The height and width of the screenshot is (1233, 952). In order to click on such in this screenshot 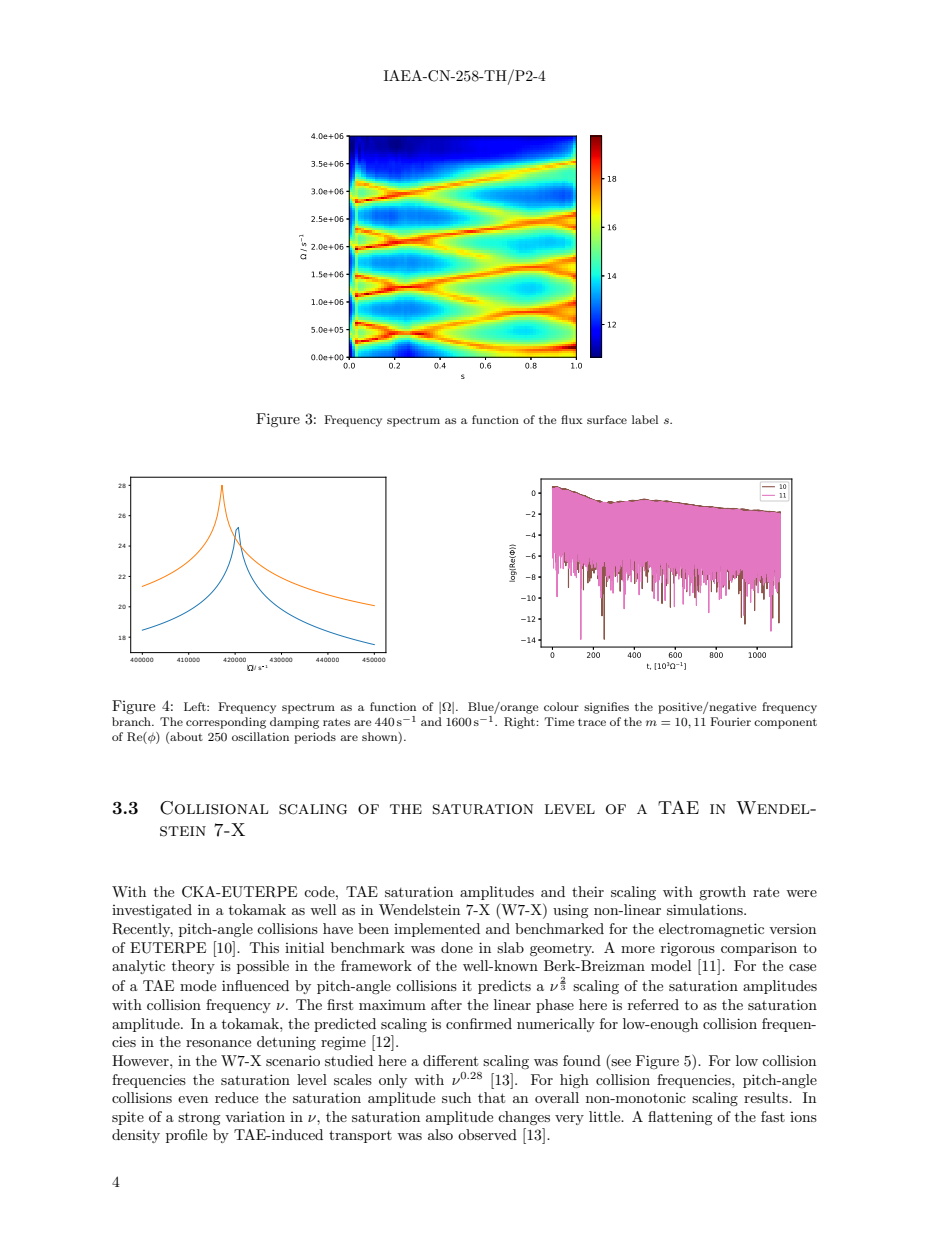, I will do `click(456, 1097)`.
